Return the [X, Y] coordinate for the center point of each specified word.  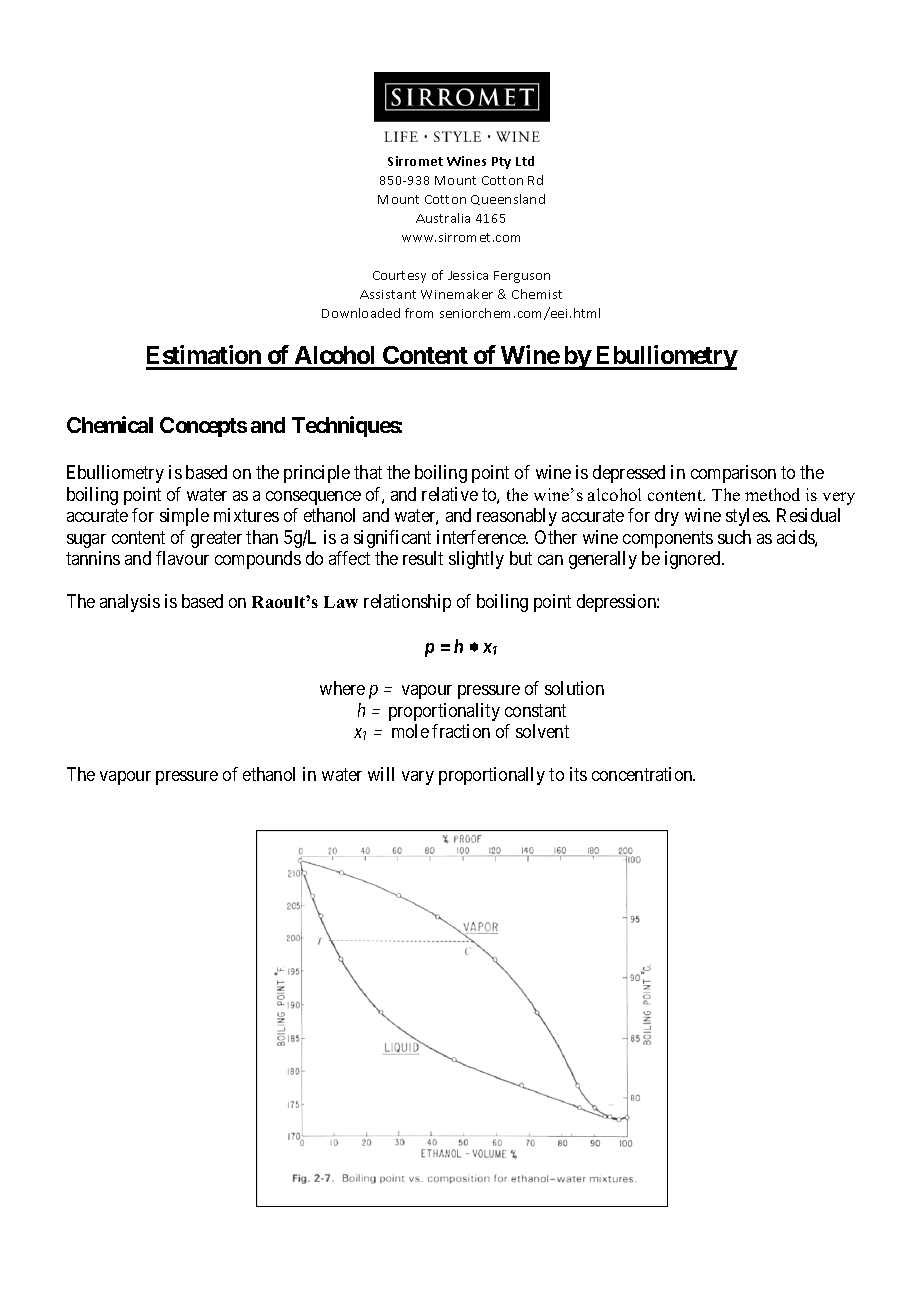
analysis [130, 603]
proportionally [492, 776]
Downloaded [361, 313]
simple [184, 517]
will [381, 774]
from [419, 313]
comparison [733, 474]
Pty [501, 163]
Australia [443, 218]
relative [450, 494]
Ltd [525, 161]
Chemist [537, 294]
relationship [407, 603]
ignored [694, 560]
